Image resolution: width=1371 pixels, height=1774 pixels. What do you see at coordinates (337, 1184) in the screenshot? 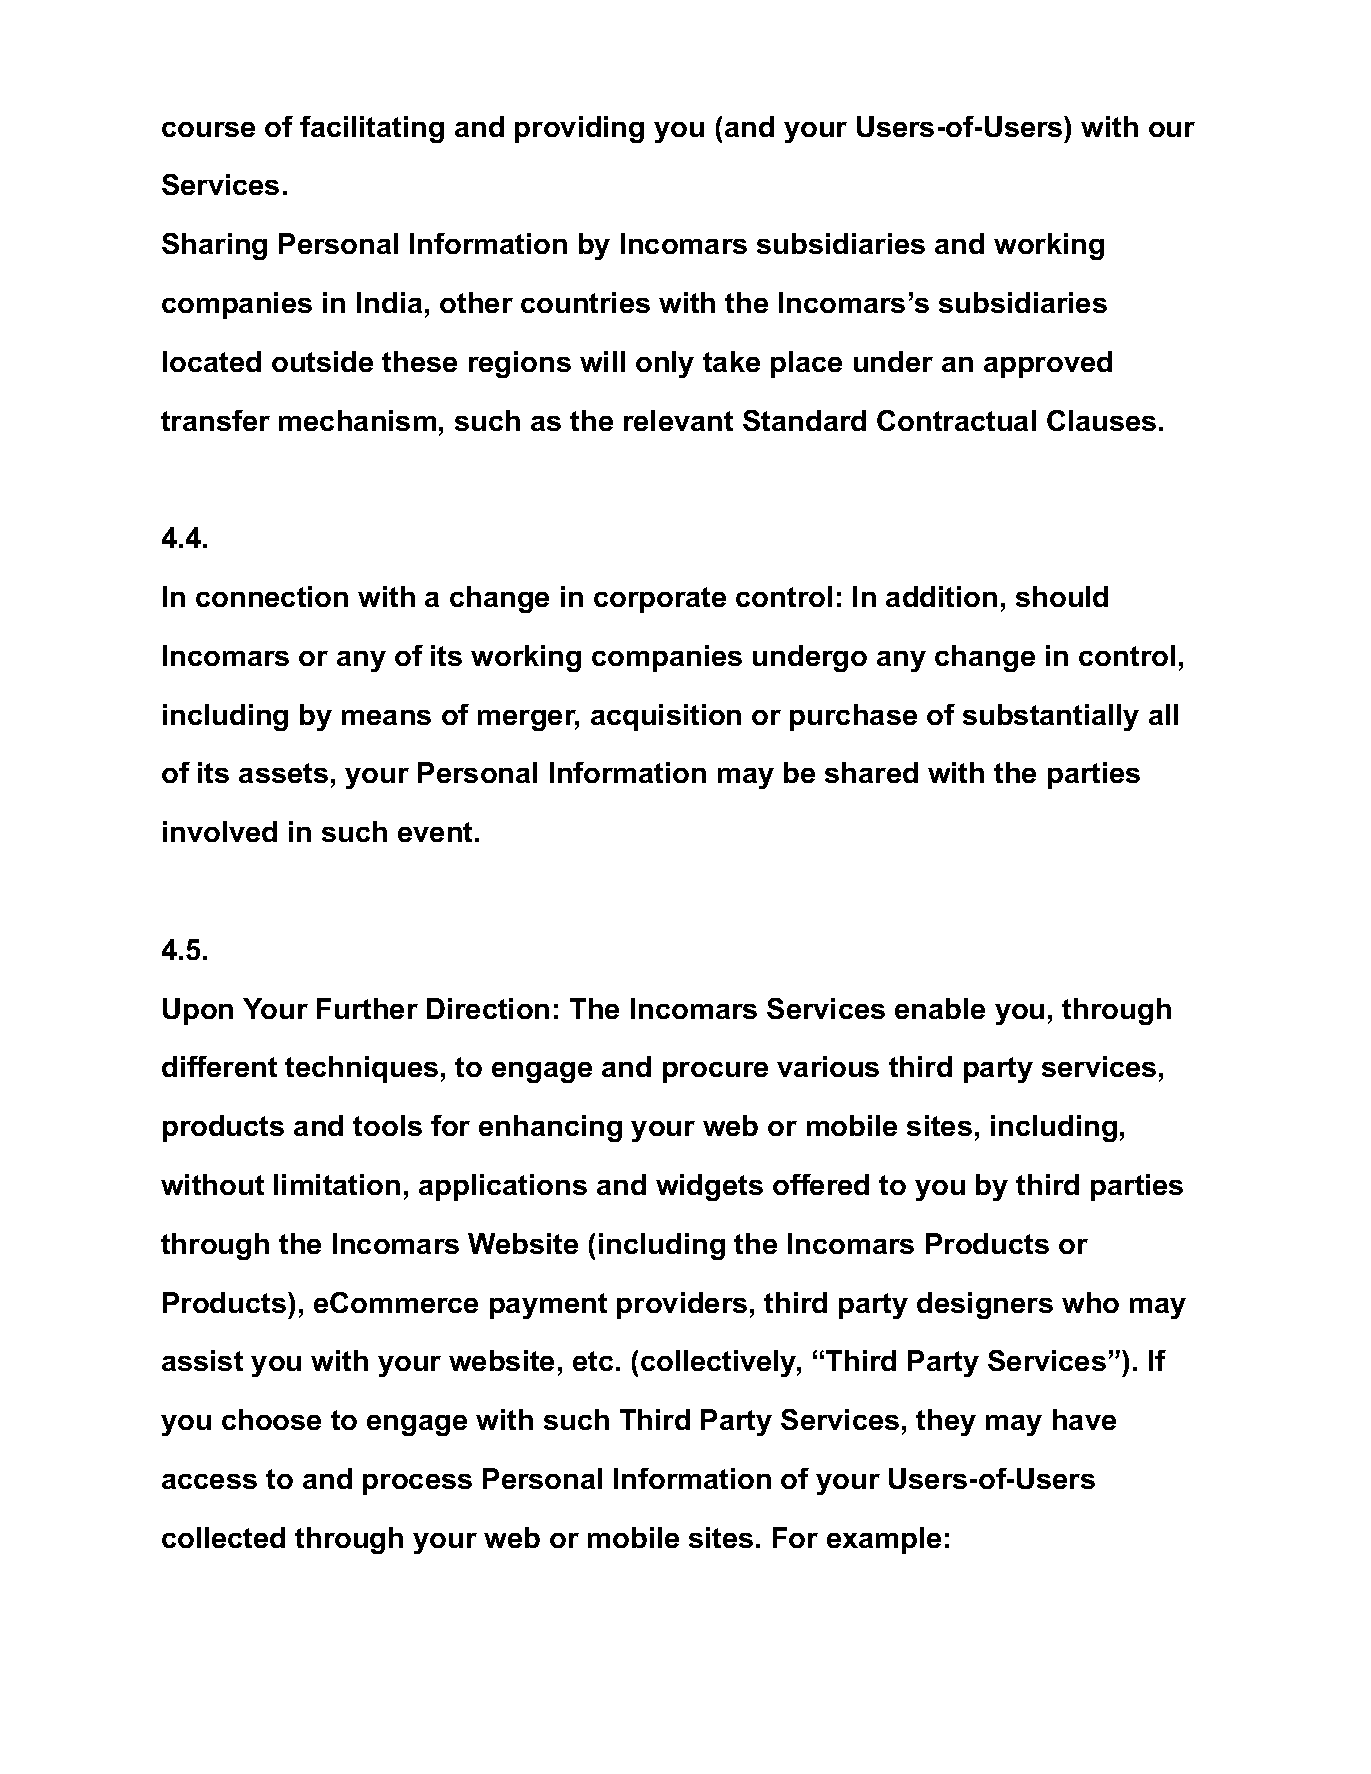
I see `limitation` at bounding box center [337, 1184].
